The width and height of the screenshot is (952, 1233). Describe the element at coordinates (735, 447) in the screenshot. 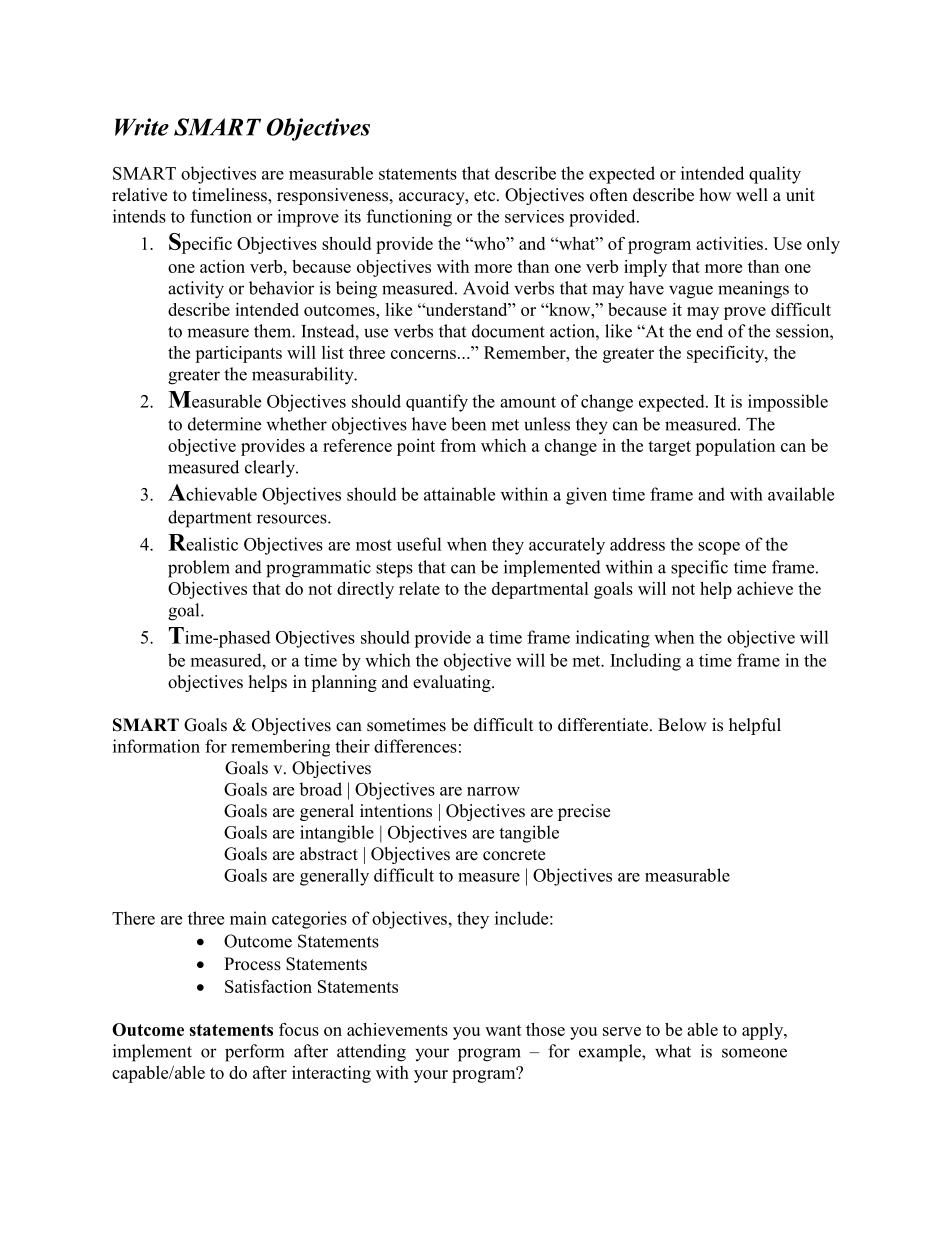

I see `population` at that location.
